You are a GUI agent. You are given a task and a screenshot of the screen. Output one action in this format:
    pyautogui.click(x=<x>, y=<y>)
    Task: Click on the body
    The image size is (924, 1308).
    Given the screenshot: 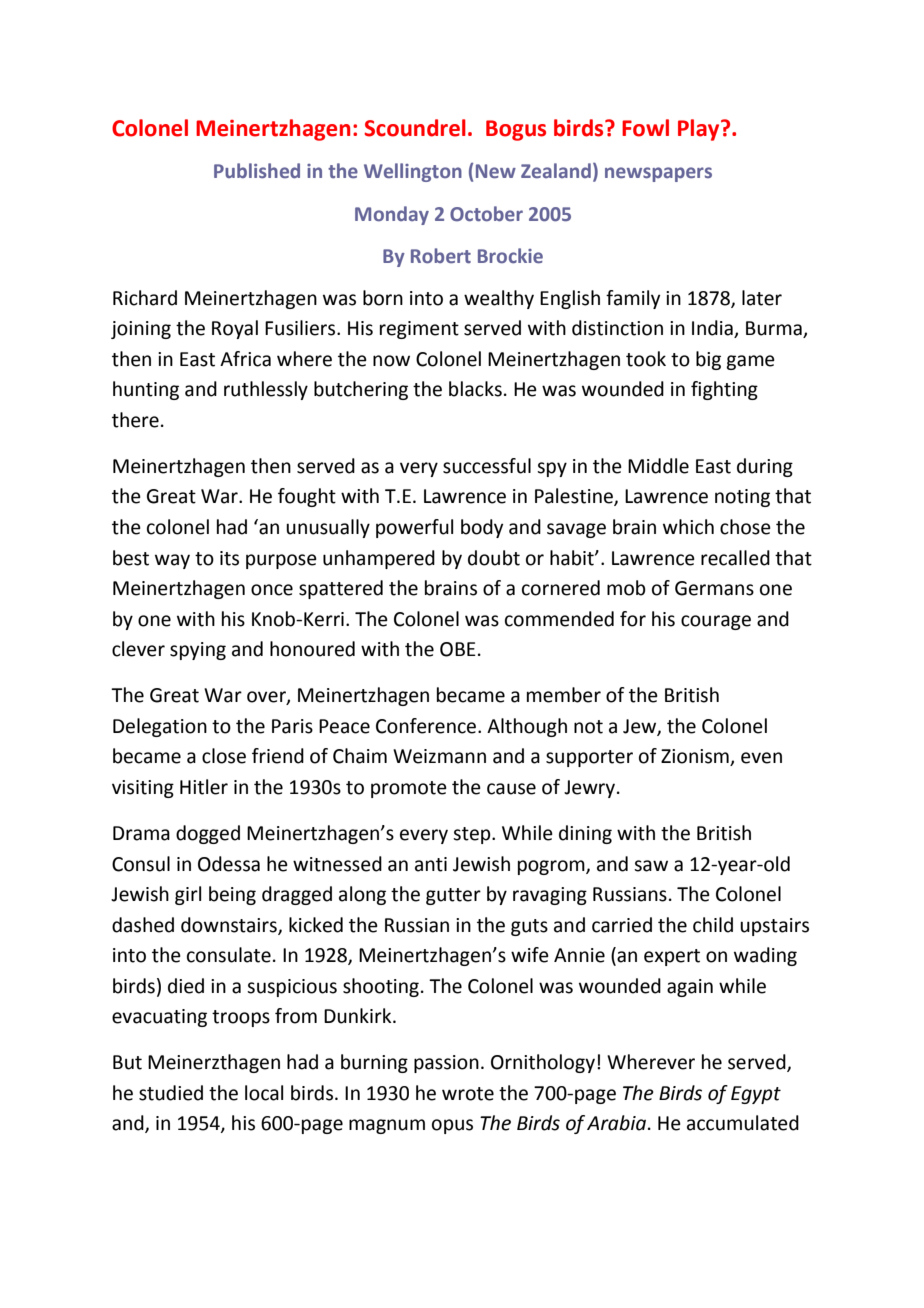 What is the action you would take?
    pyautogui.click(x=482, y=528)
